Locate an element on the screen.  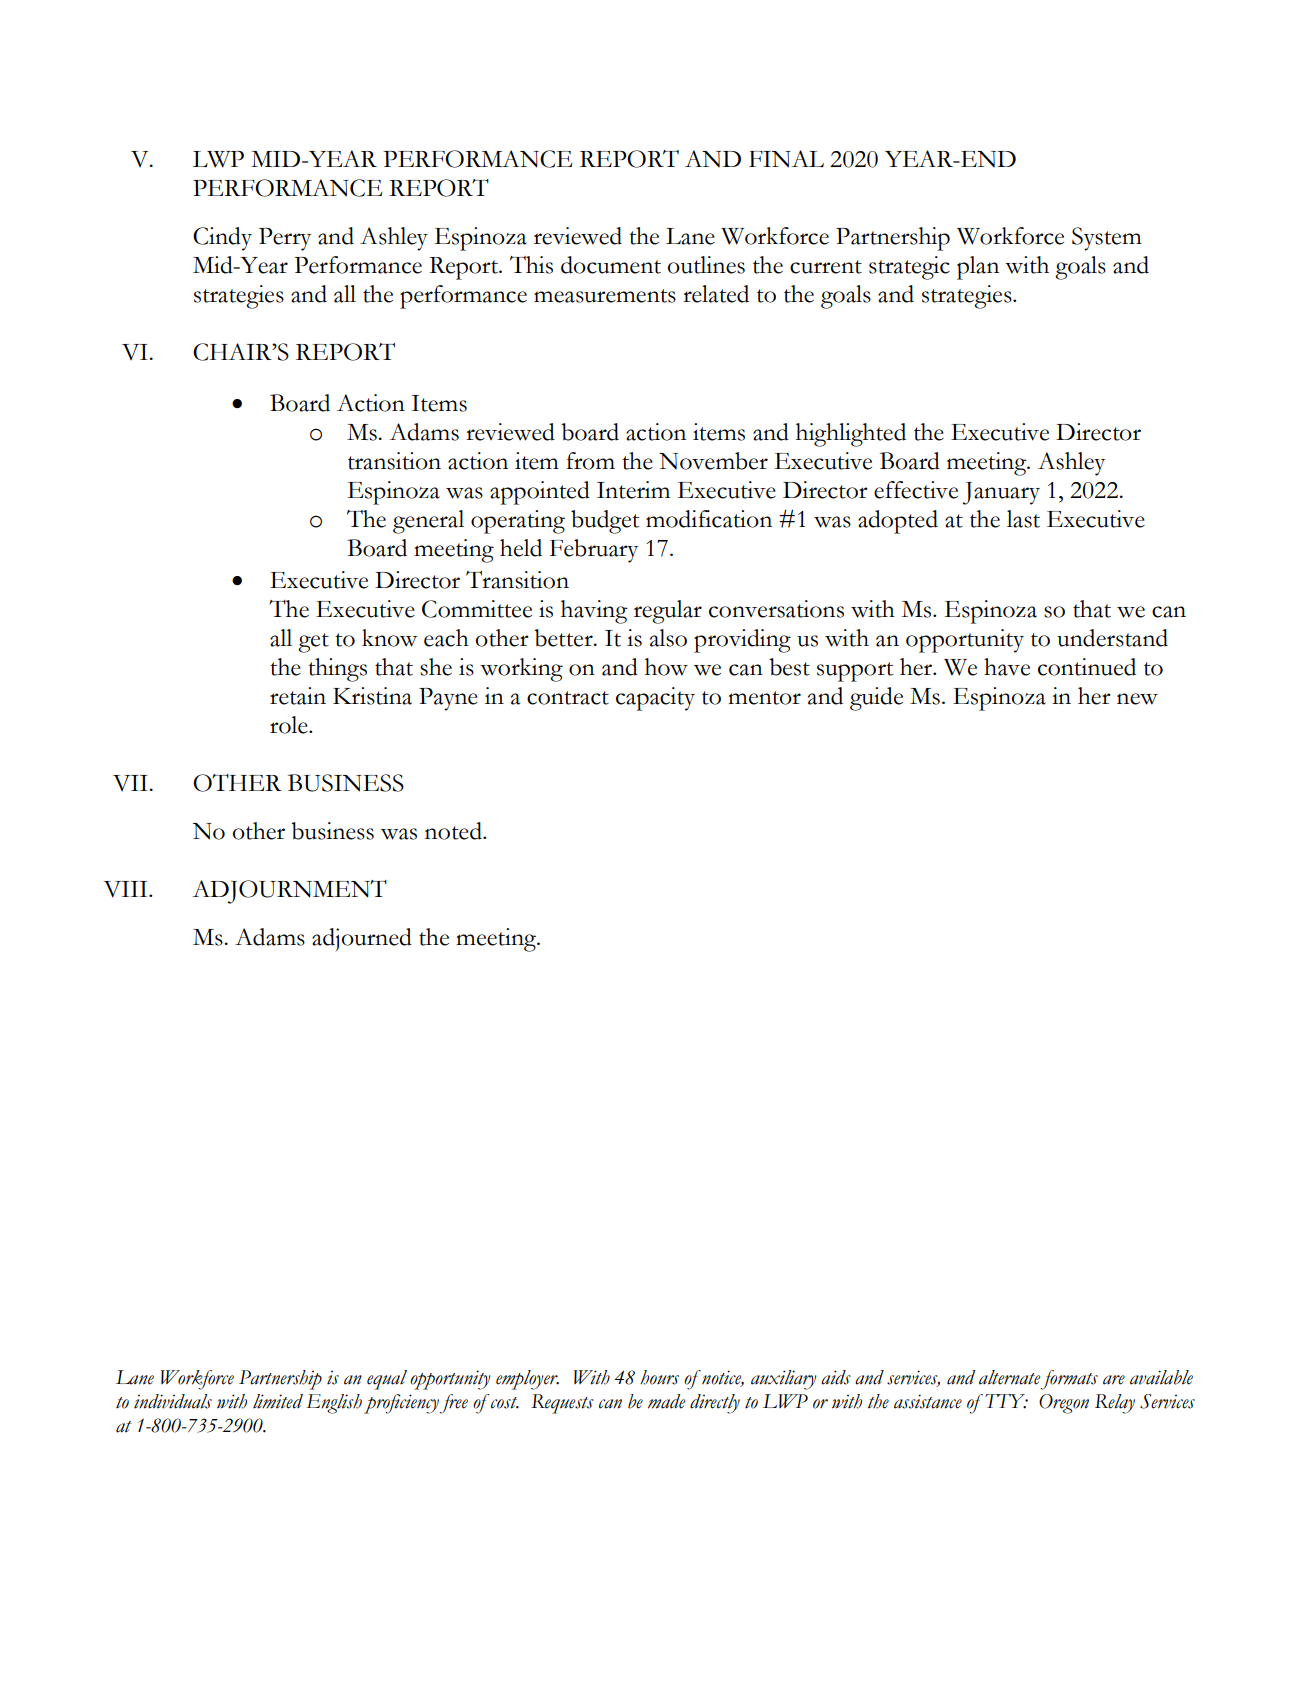
limited is located at coordinates (278, 1401).
